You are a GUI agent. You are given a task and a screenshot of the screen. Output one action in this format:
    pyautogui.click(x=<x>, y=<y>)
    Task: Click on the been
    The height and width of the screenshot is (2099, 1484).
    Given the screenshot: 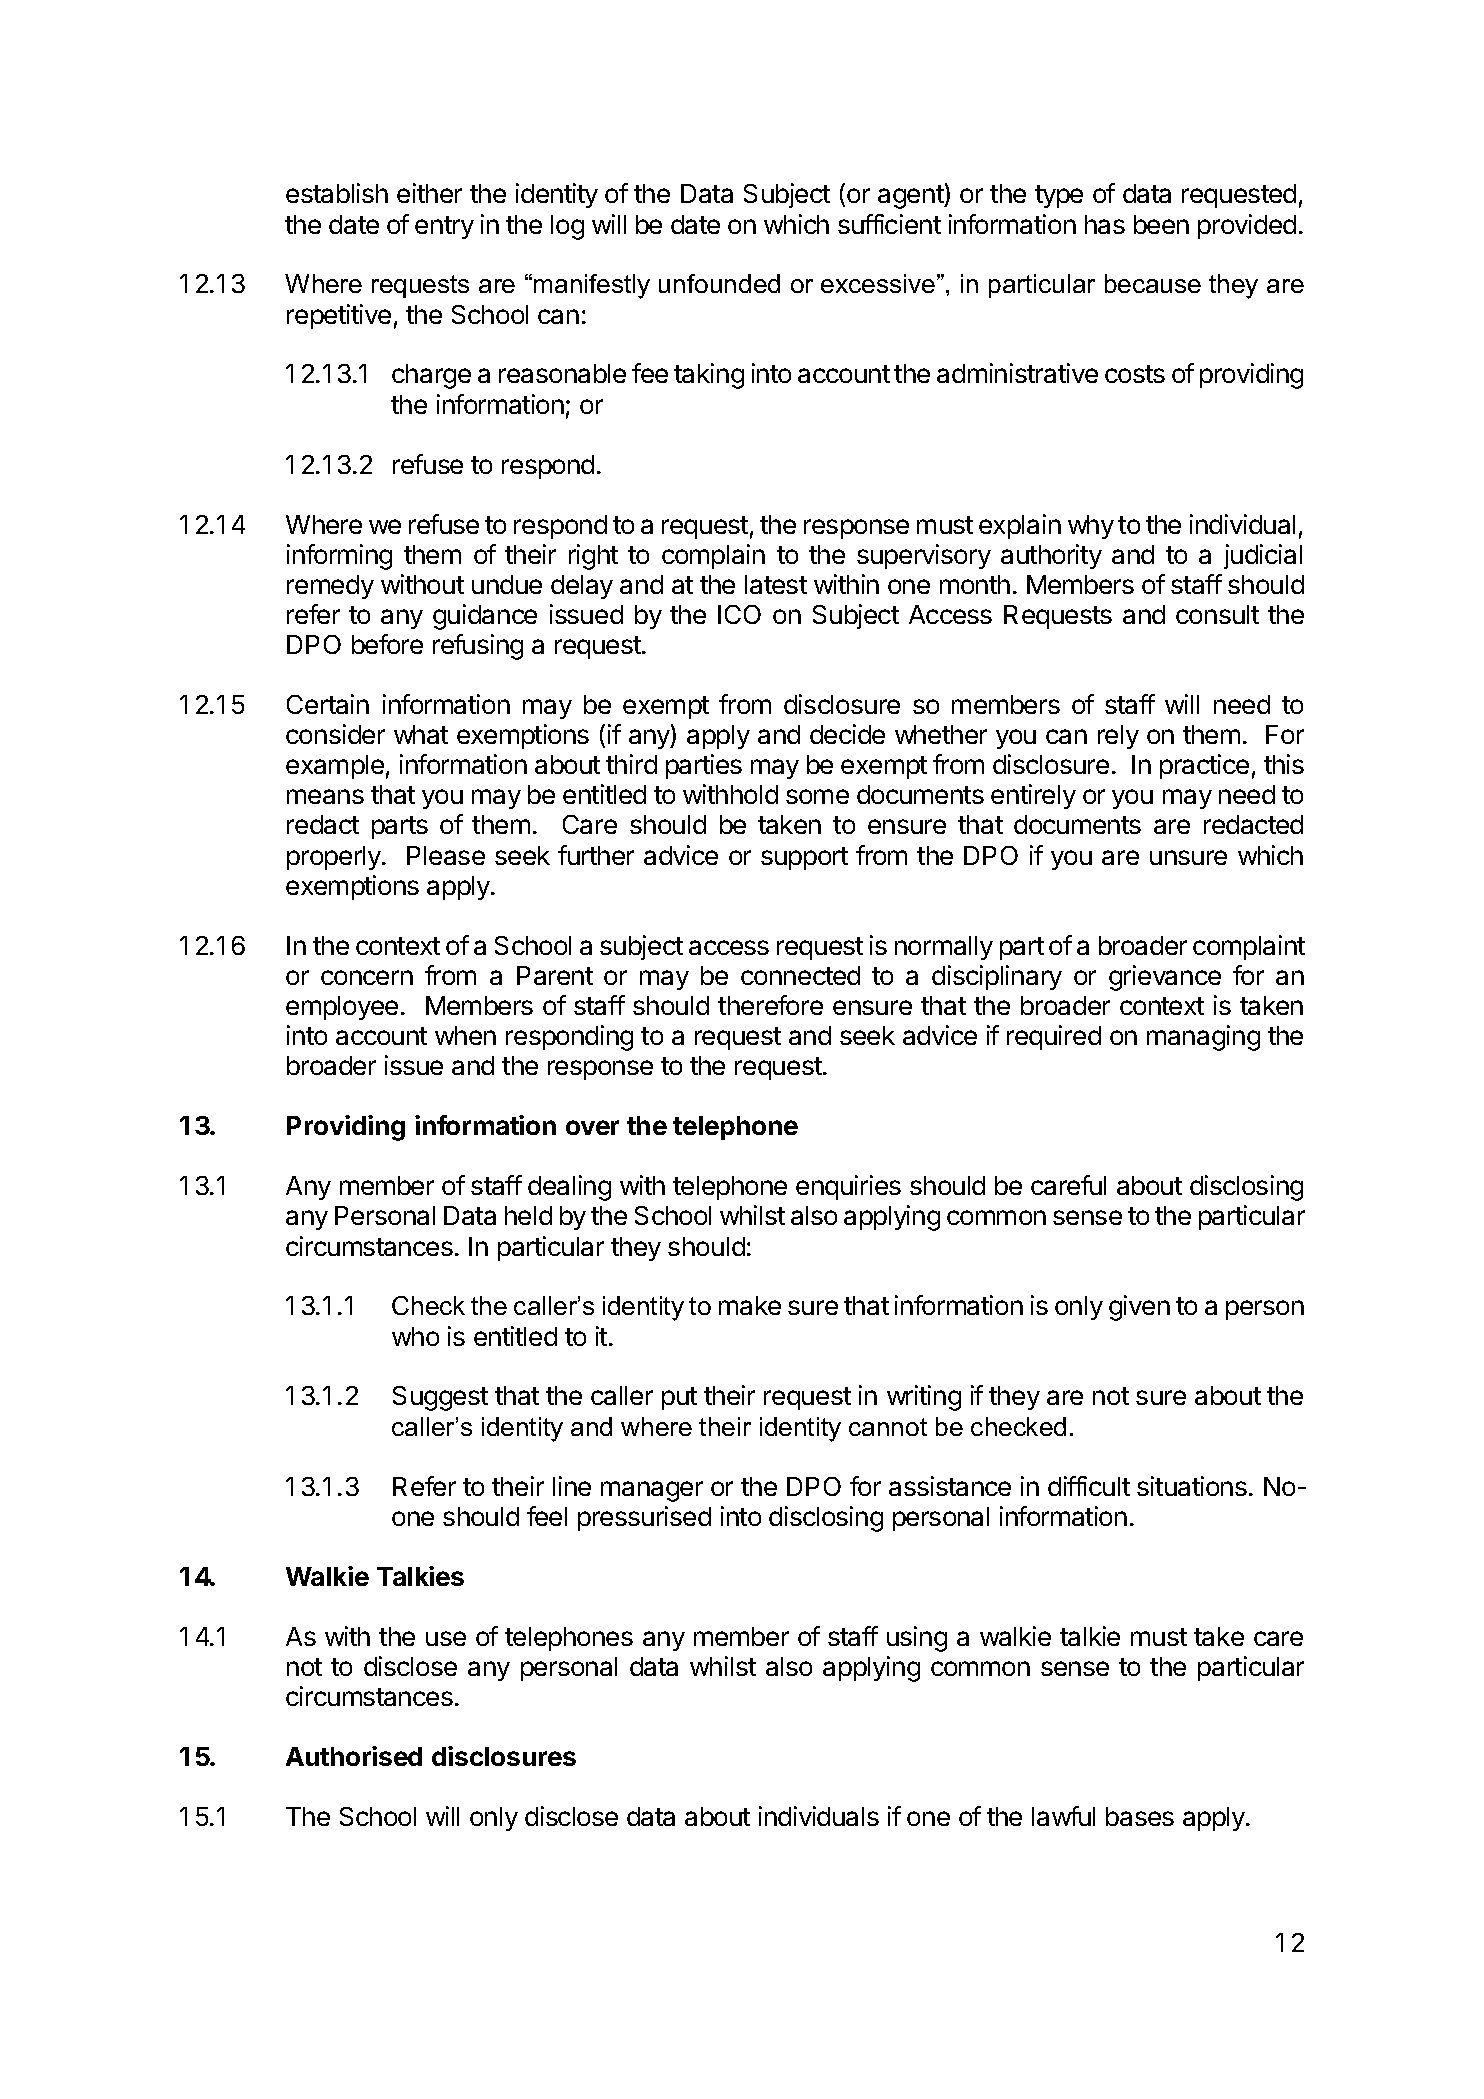 What is the action you would take?
    pyautogui.click(x=1161, y=224)
